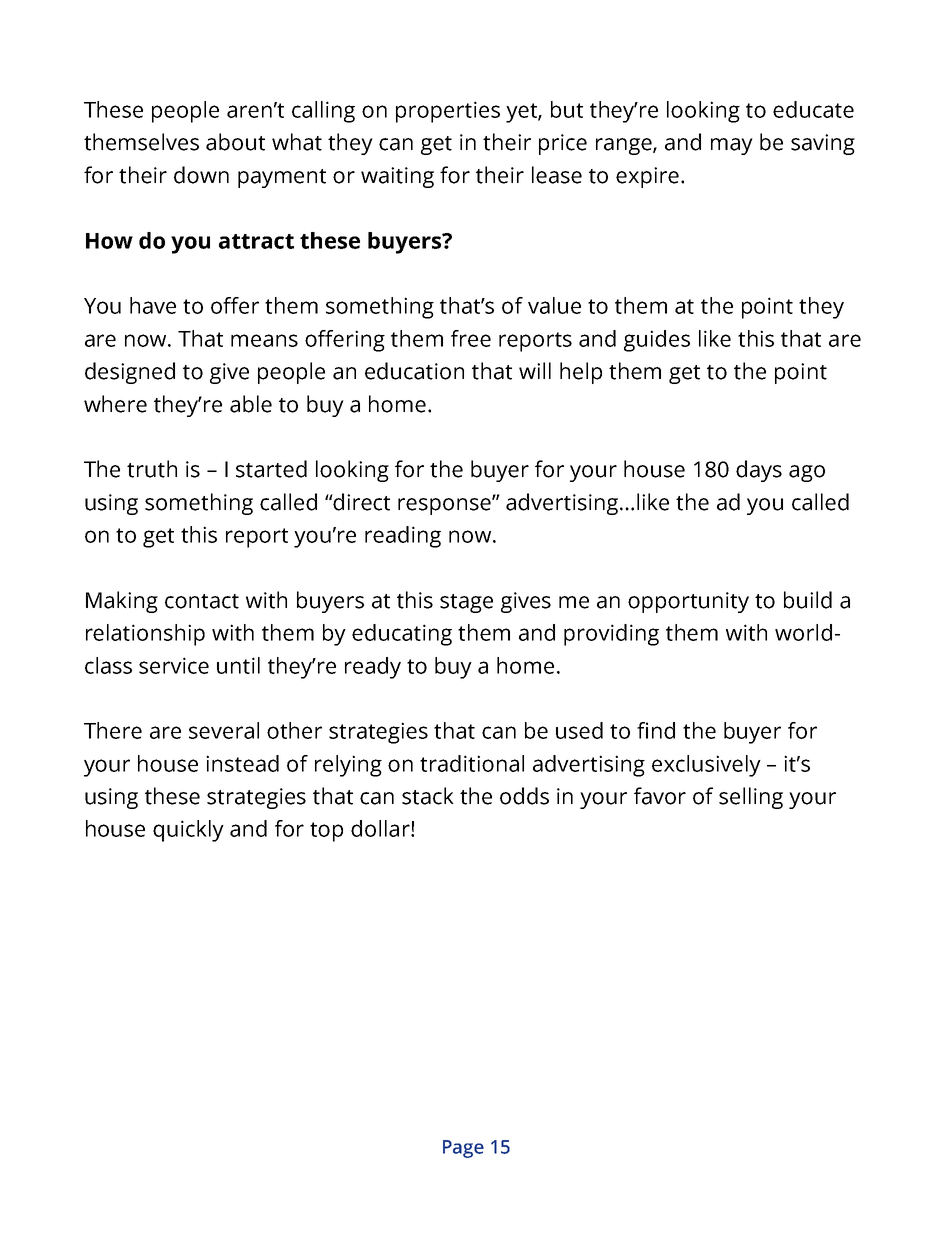 The image size is (952, 1233). Describe the element at coordinates (732, 146) in the document. I see `may` at that location.
